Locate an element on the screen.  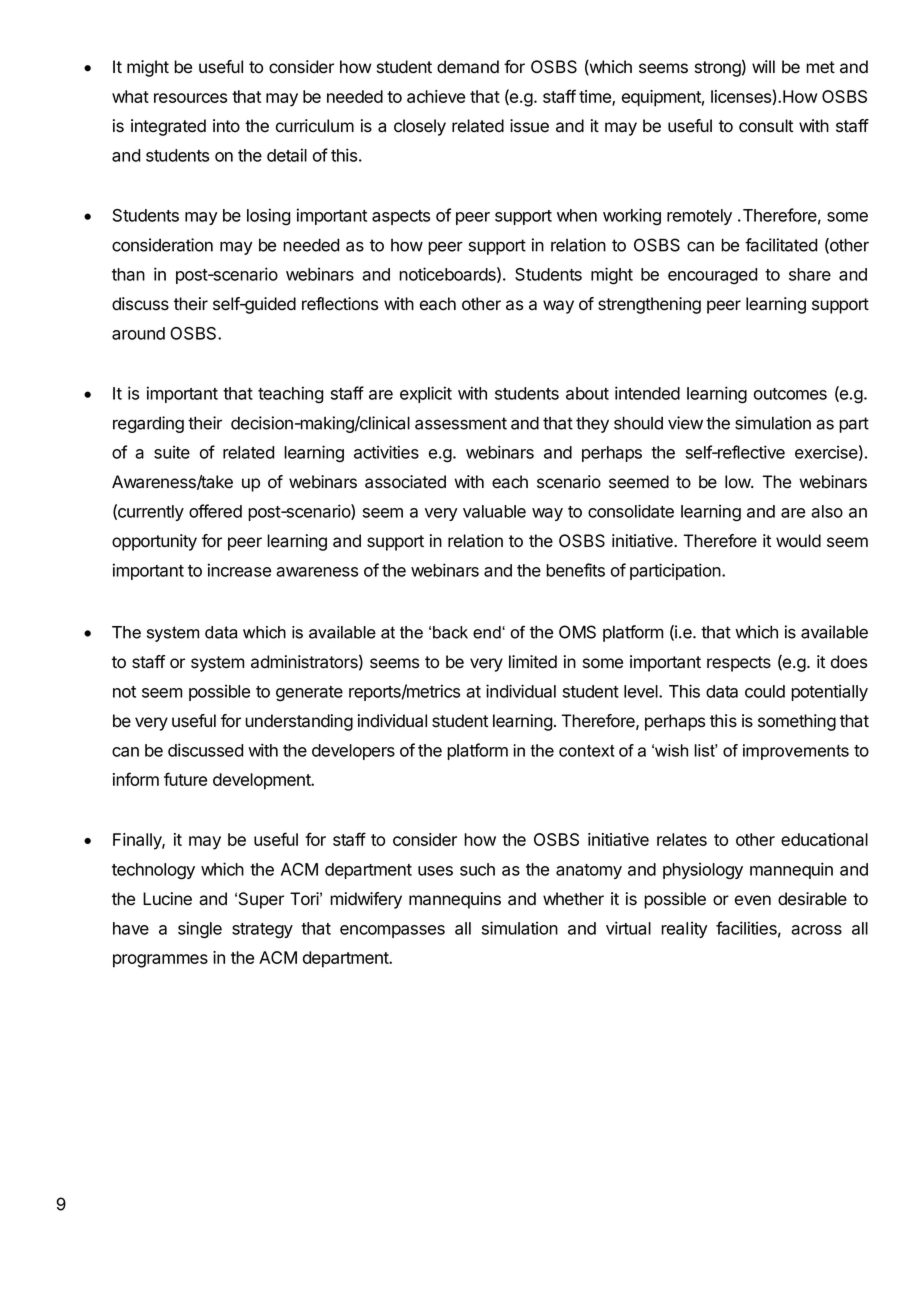
generate is located at coordinates (309, 694).
